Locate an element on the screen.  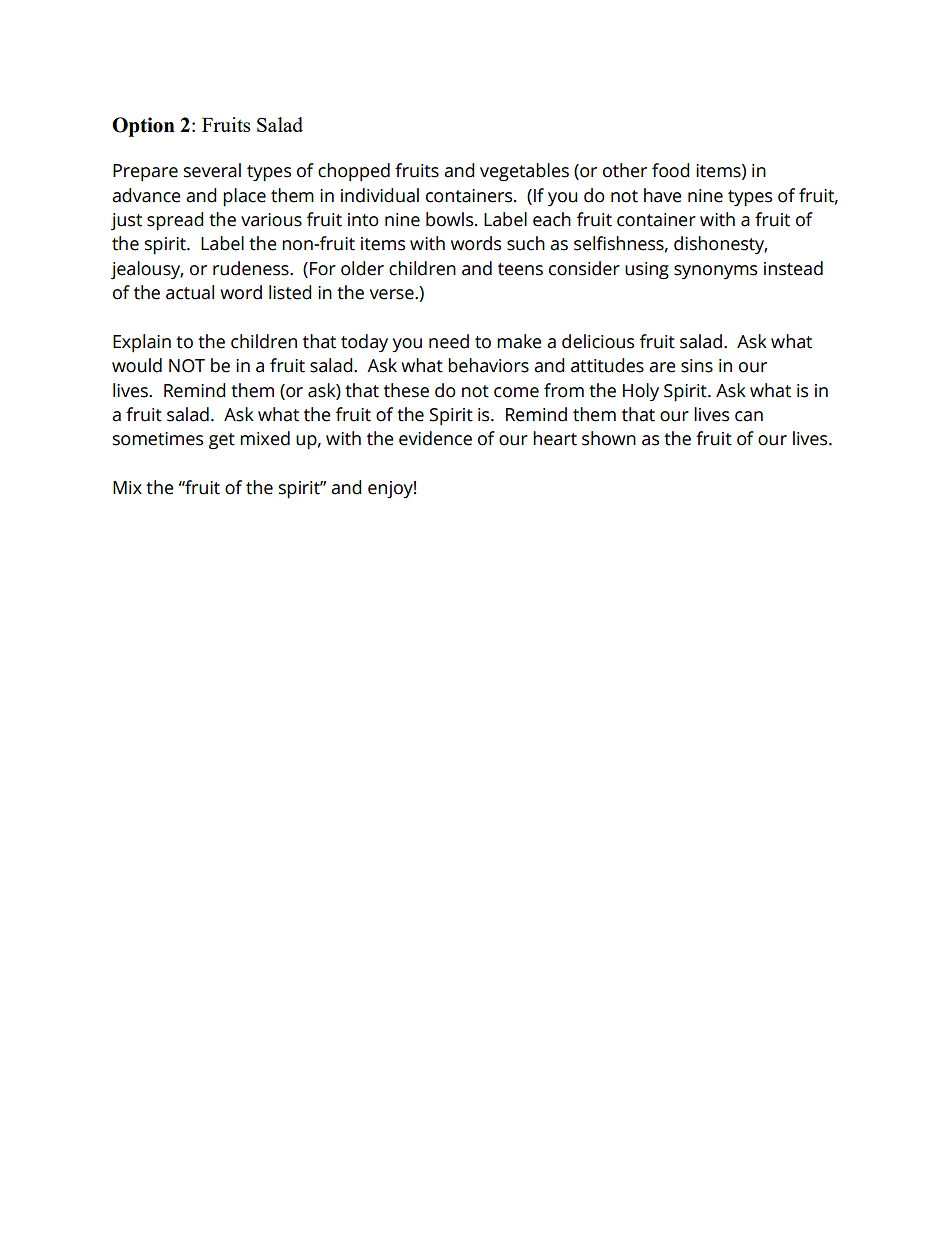
vegetables is located at coordinates (524, 172).
